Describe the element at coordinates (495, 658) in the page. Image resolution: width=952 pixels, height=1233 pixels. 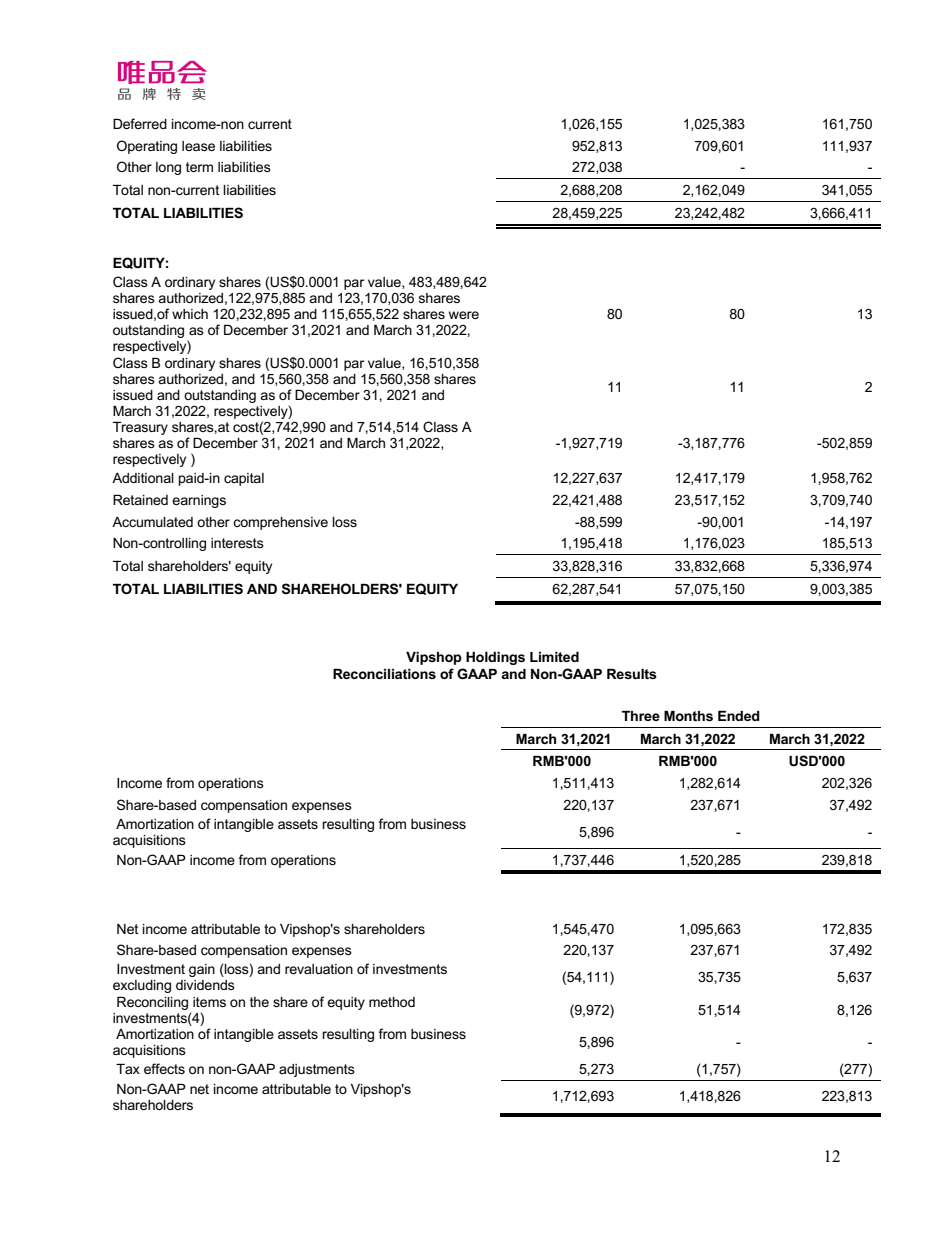
I see `Holdings` at that location.
